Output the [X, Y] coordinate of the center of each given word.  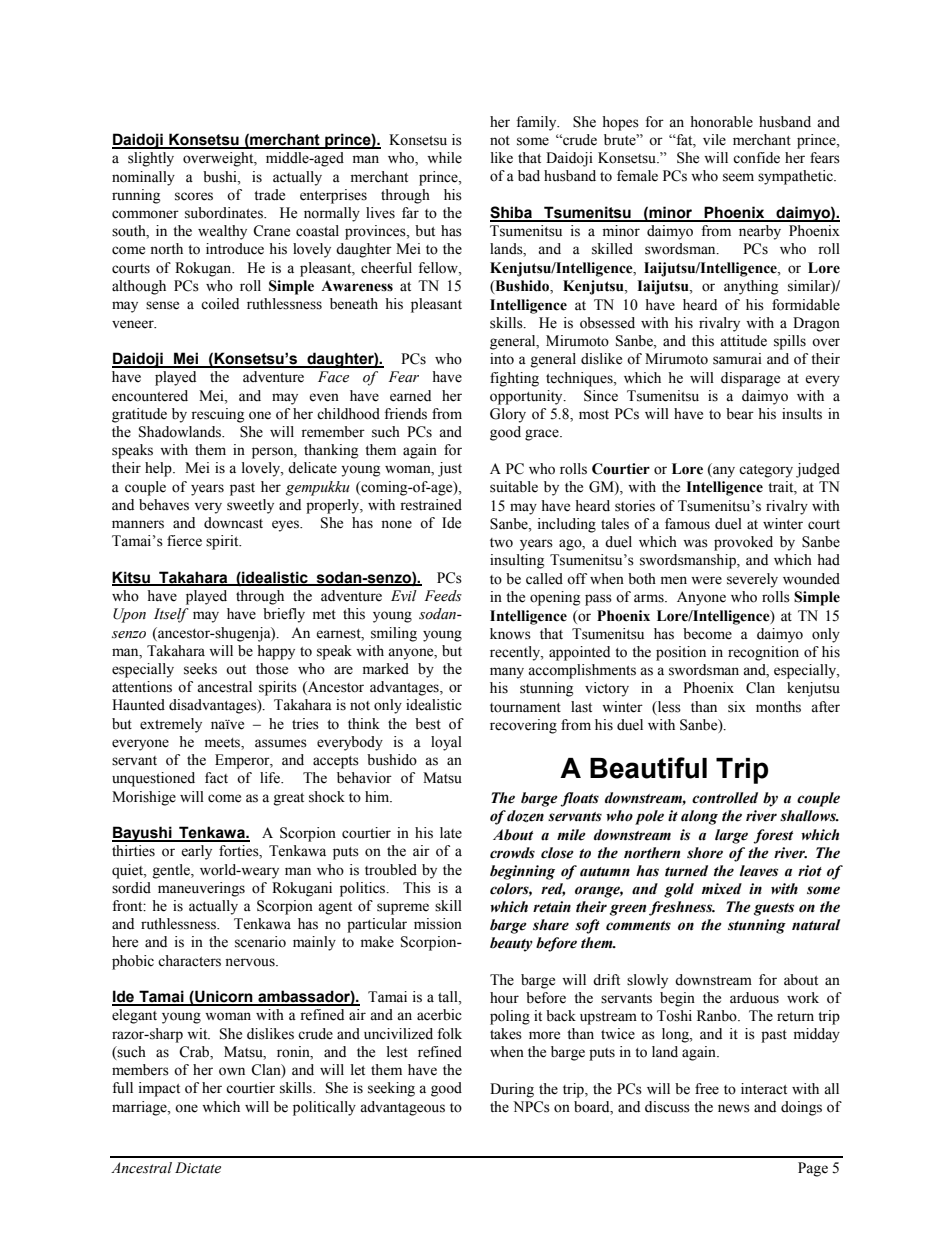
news [734, 1108]
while [444, 158]
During [512, 1090]
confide [756, 158]
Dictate [198, 1168]
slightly [151, 159]
